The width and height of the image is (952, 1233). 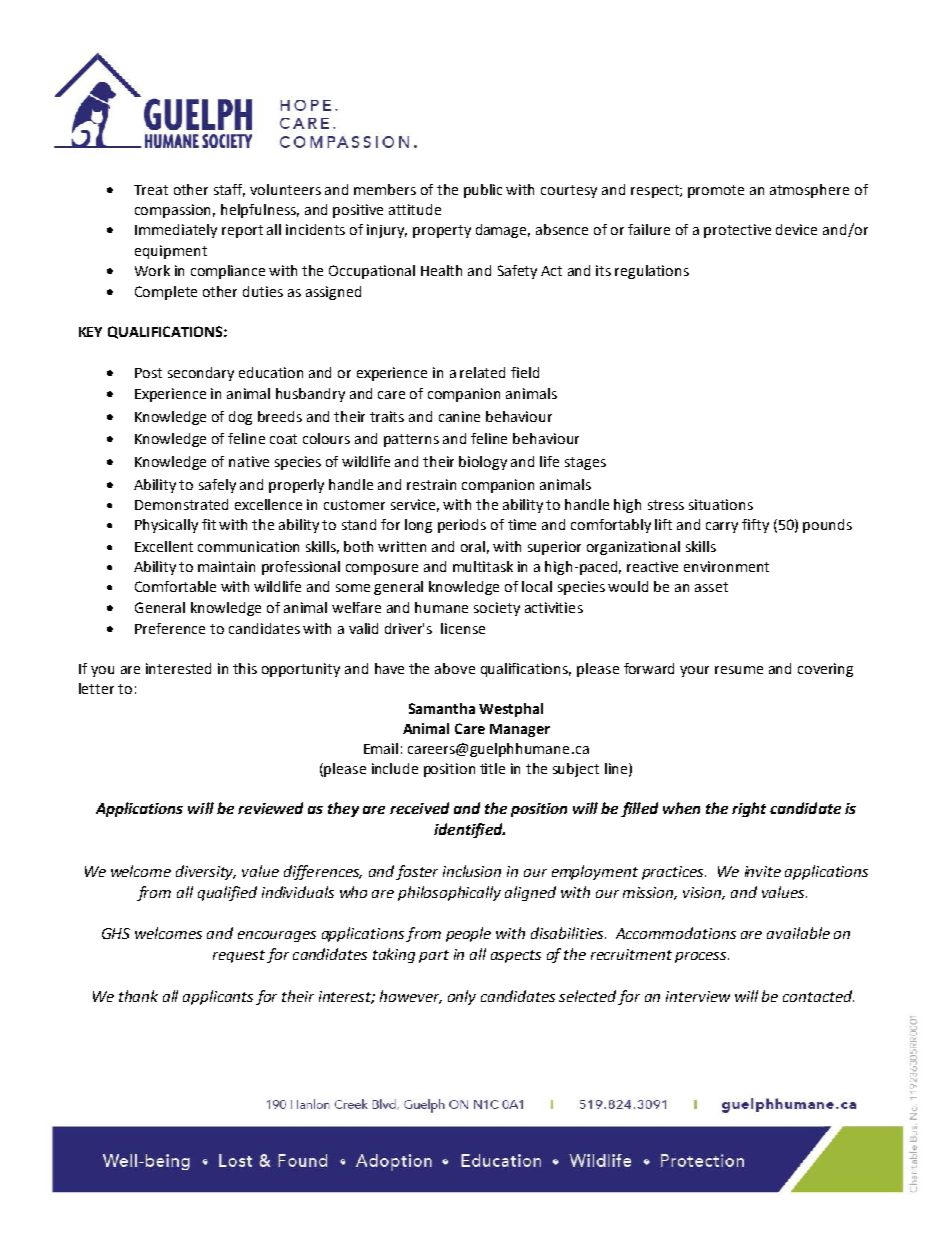 What do you see at coordinates (711, 587) in the image?
I see `asset` at bounding box center [711, 587].
